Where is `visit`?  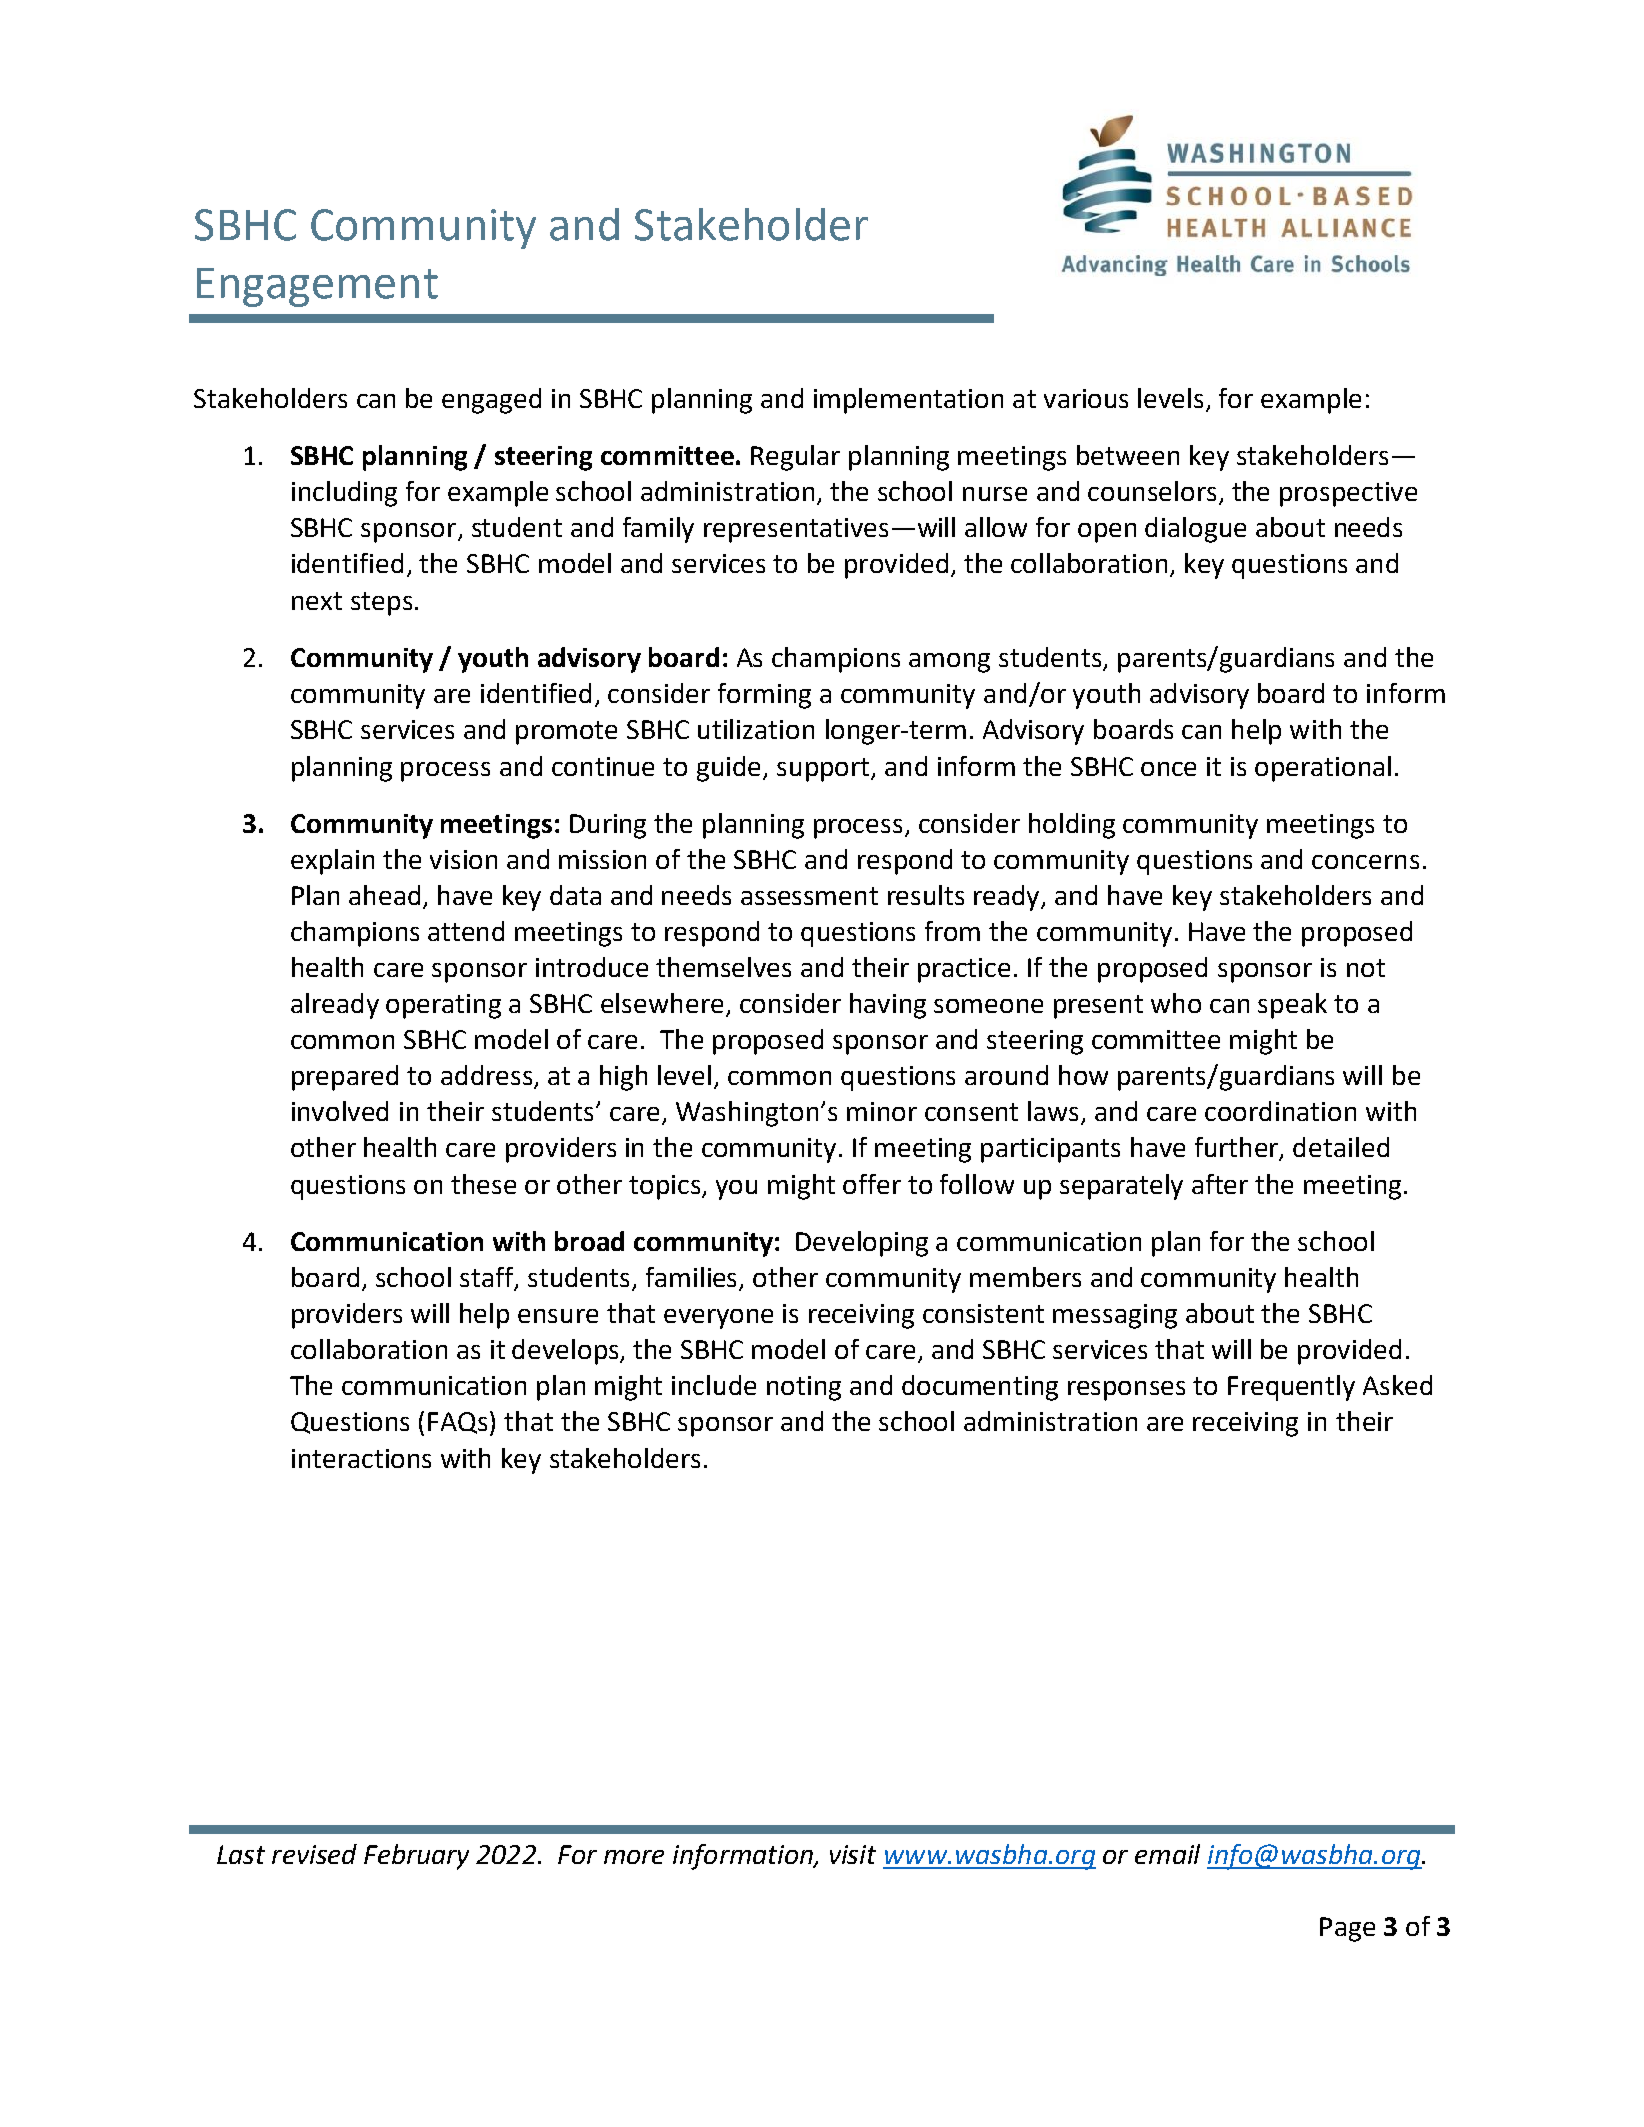
visit is located at coordinates (853, 1854).
